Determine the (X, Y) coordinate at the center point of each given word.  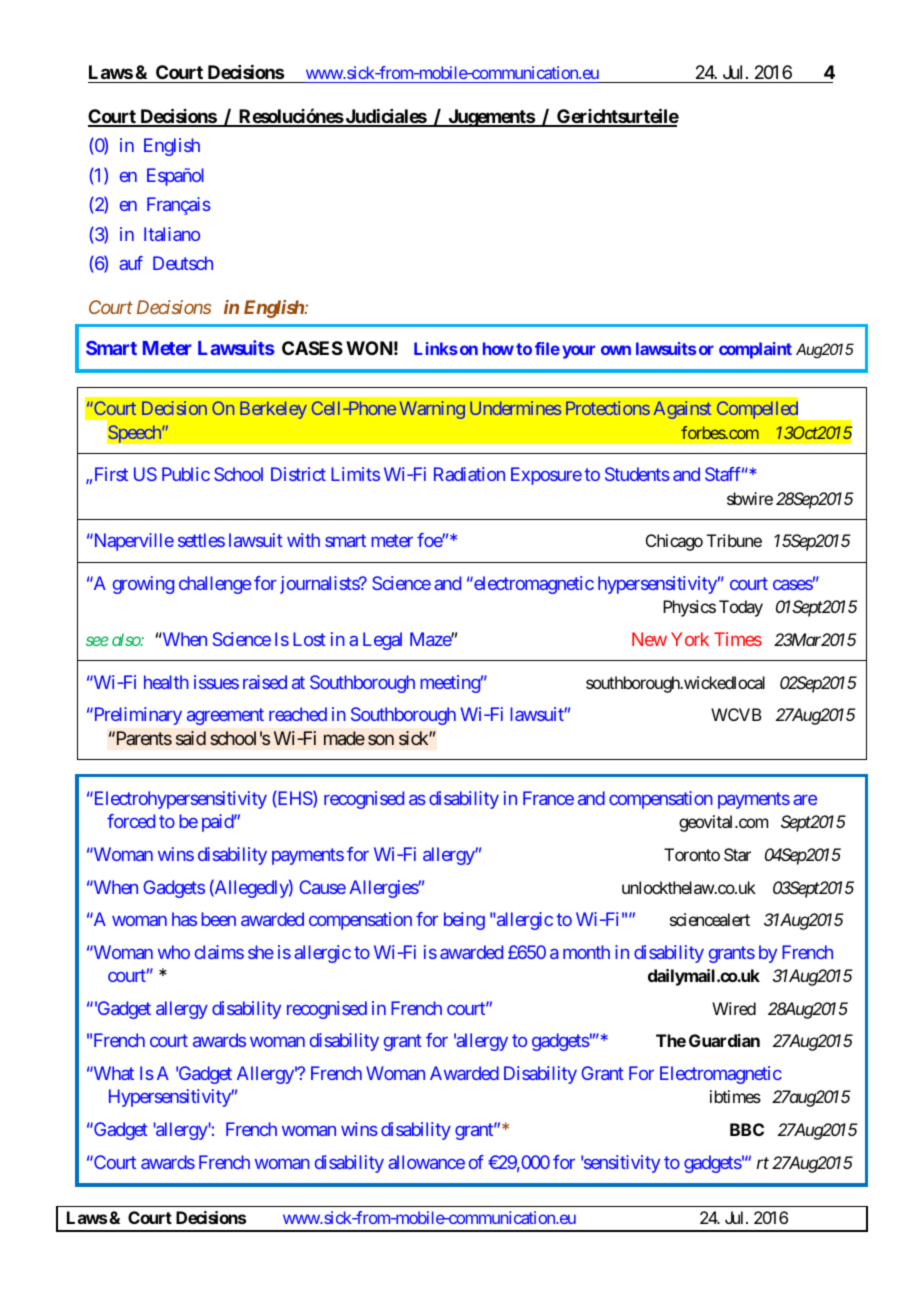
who (174, 952)
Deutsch (183, 263)
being (464, 921)
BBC (747, 1129)
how (498, 348)
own (616, 350)
